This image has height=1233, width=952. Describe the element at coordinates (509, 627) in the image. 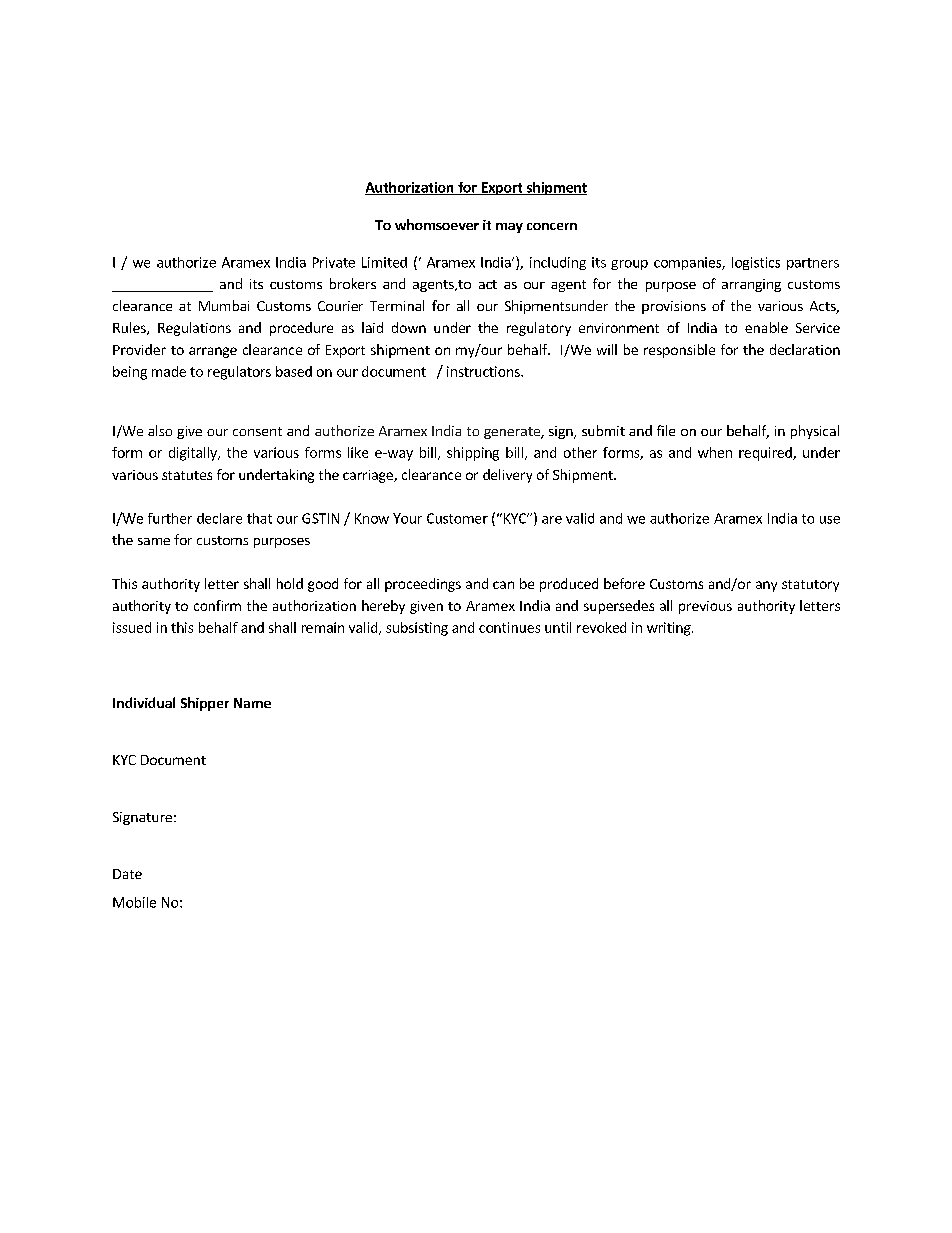

I see `continues` at that location.
